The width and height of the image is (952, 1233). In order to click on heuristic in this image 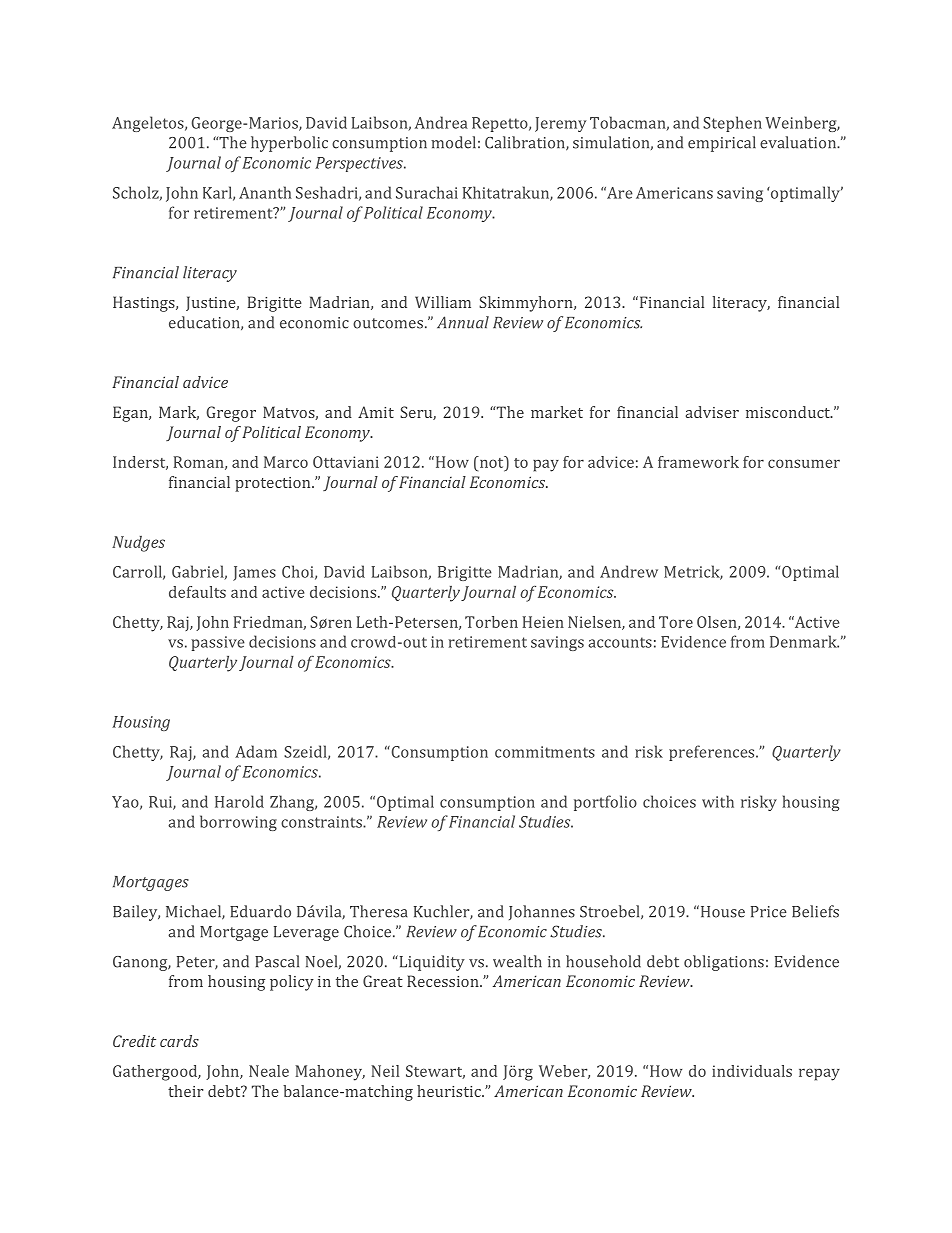, I will do `click(450, 1091)`.
